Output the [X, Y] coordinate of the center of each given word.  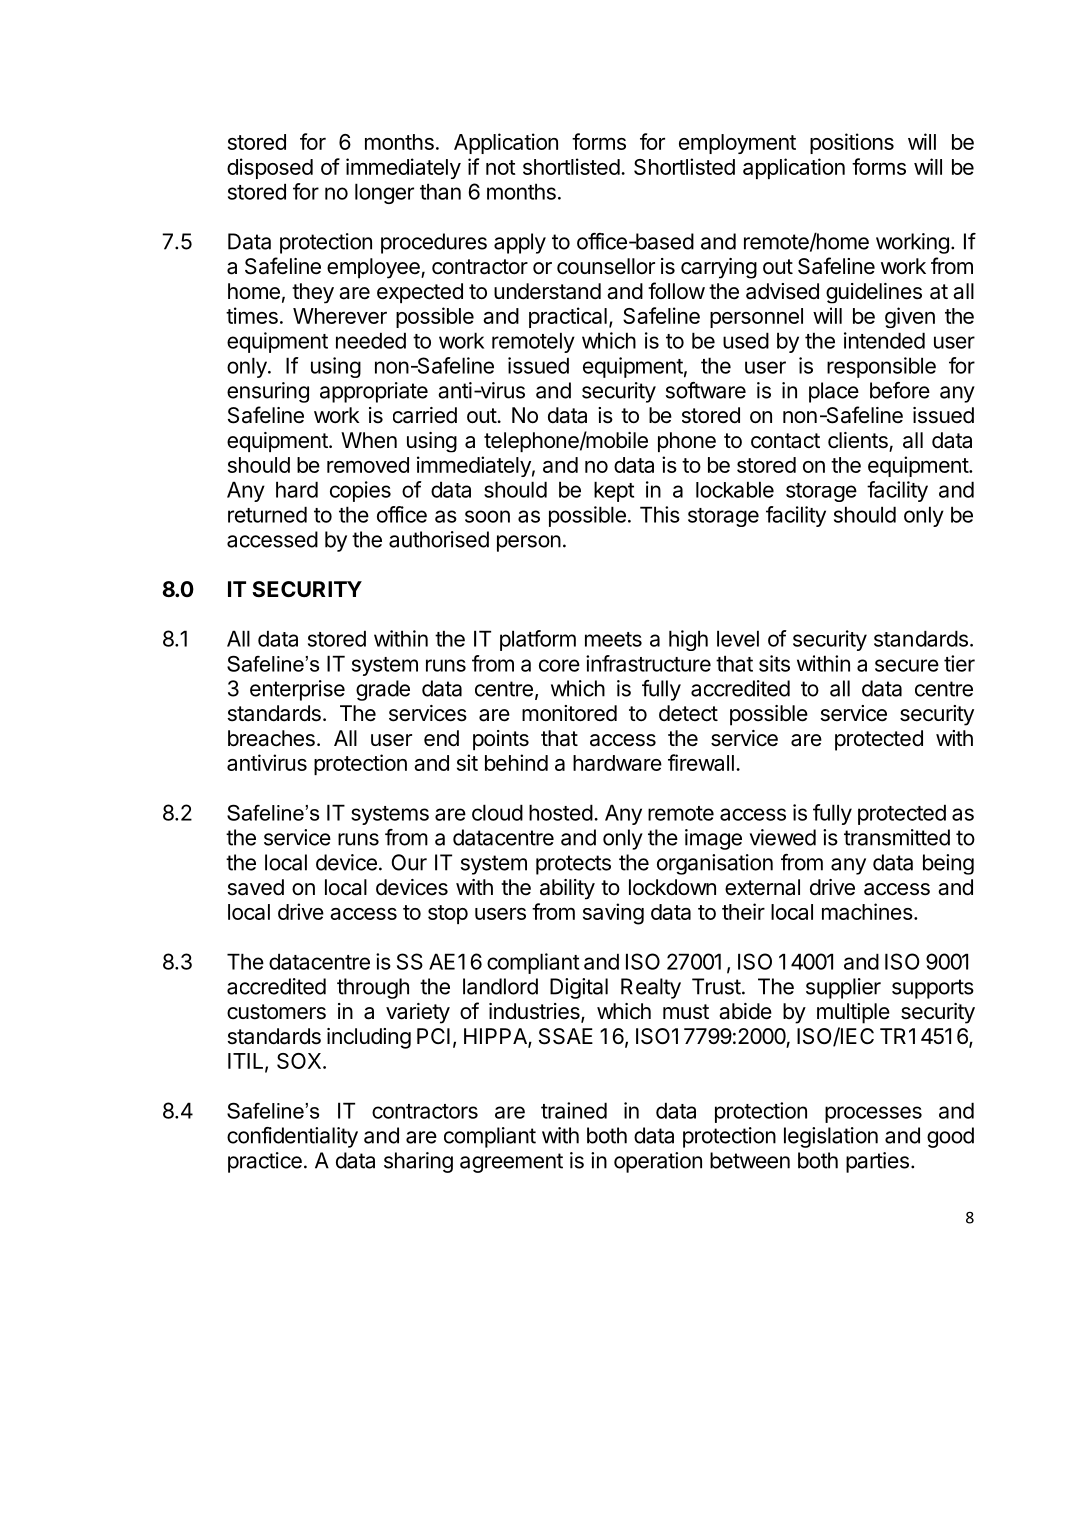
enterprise [297, 690]
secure [907, 665]
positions [852, 143]
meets [613, 639]
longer [384, 193]
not [501, 167]
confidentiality [292, 1137]
